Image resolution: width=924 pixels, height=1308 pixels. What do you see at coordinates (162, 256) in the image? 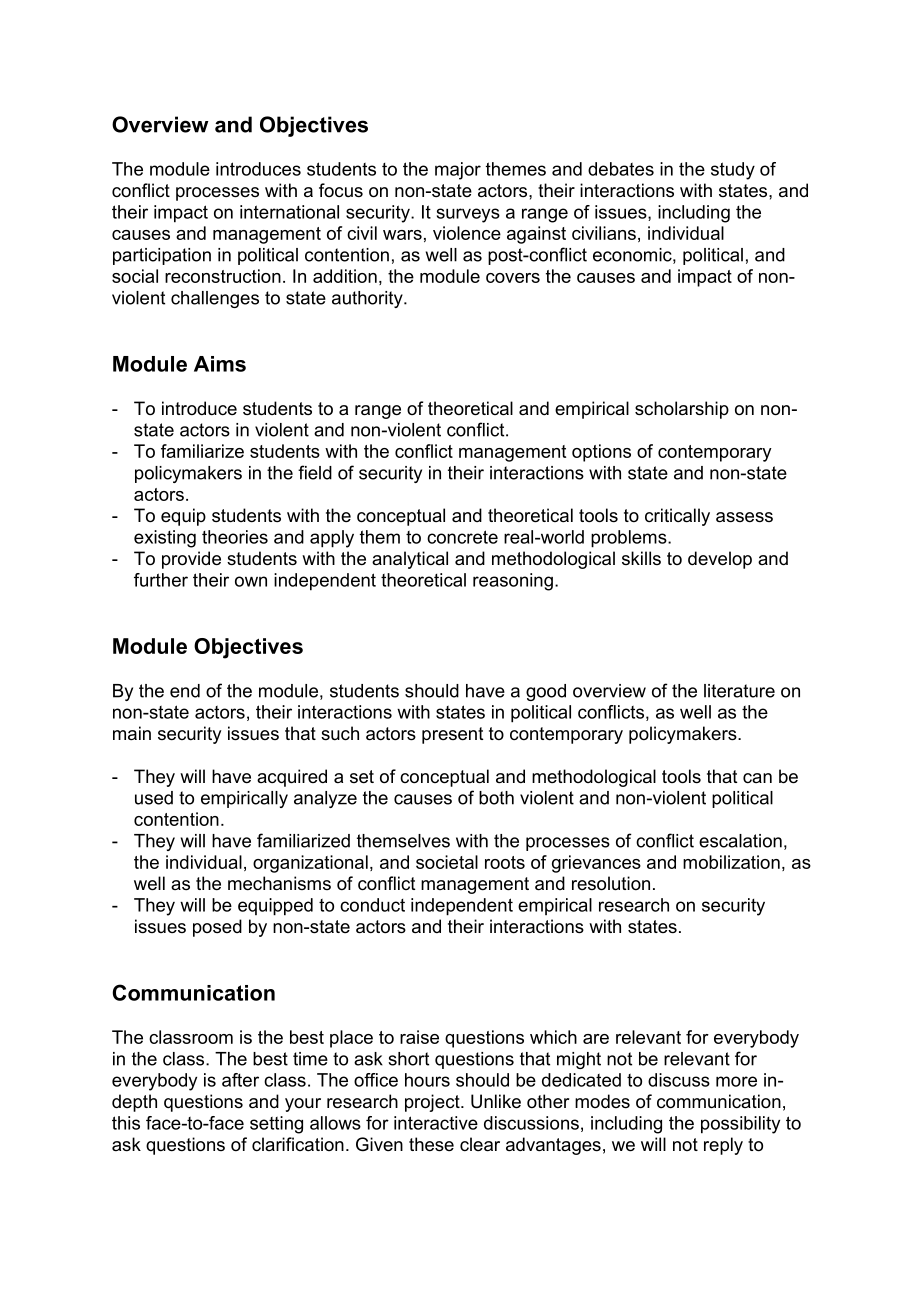
I see `participation` at bounding box center [162, 256].
